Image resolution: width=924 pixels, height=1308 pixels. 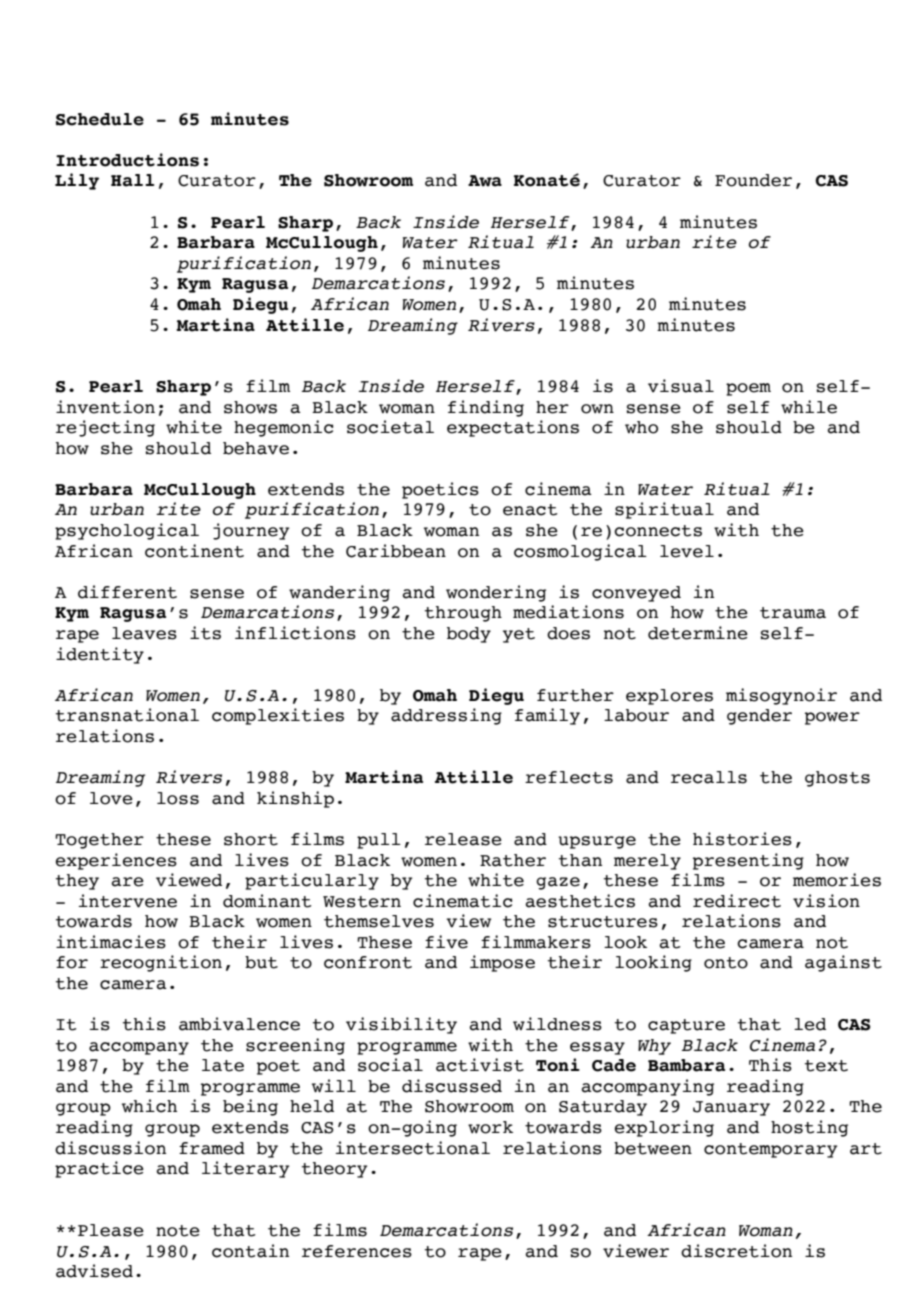 I want to click on transnational, so click(x=127, y=715).
